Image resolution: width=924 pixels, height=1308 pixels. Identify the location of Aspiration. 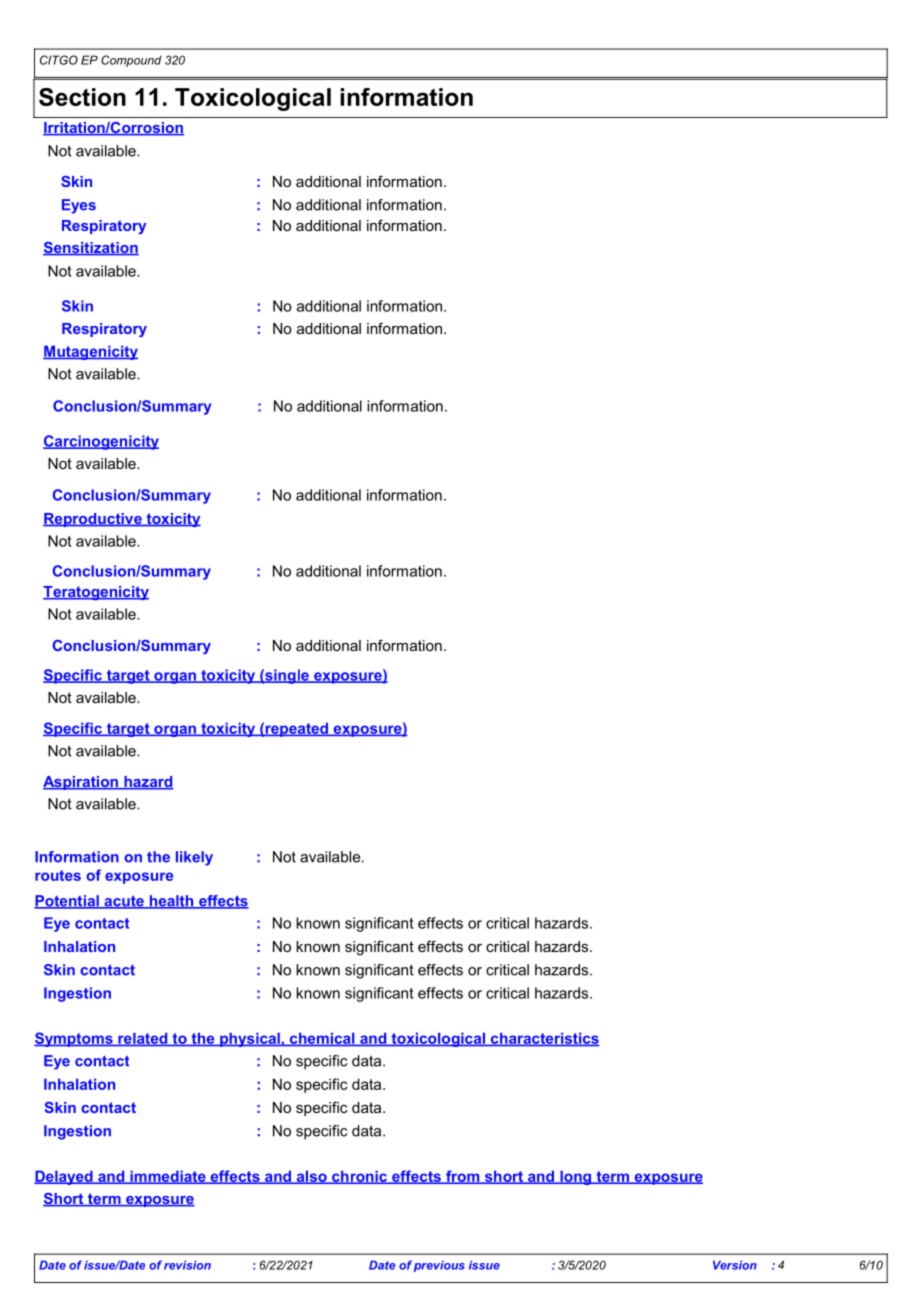
(81, 783).
